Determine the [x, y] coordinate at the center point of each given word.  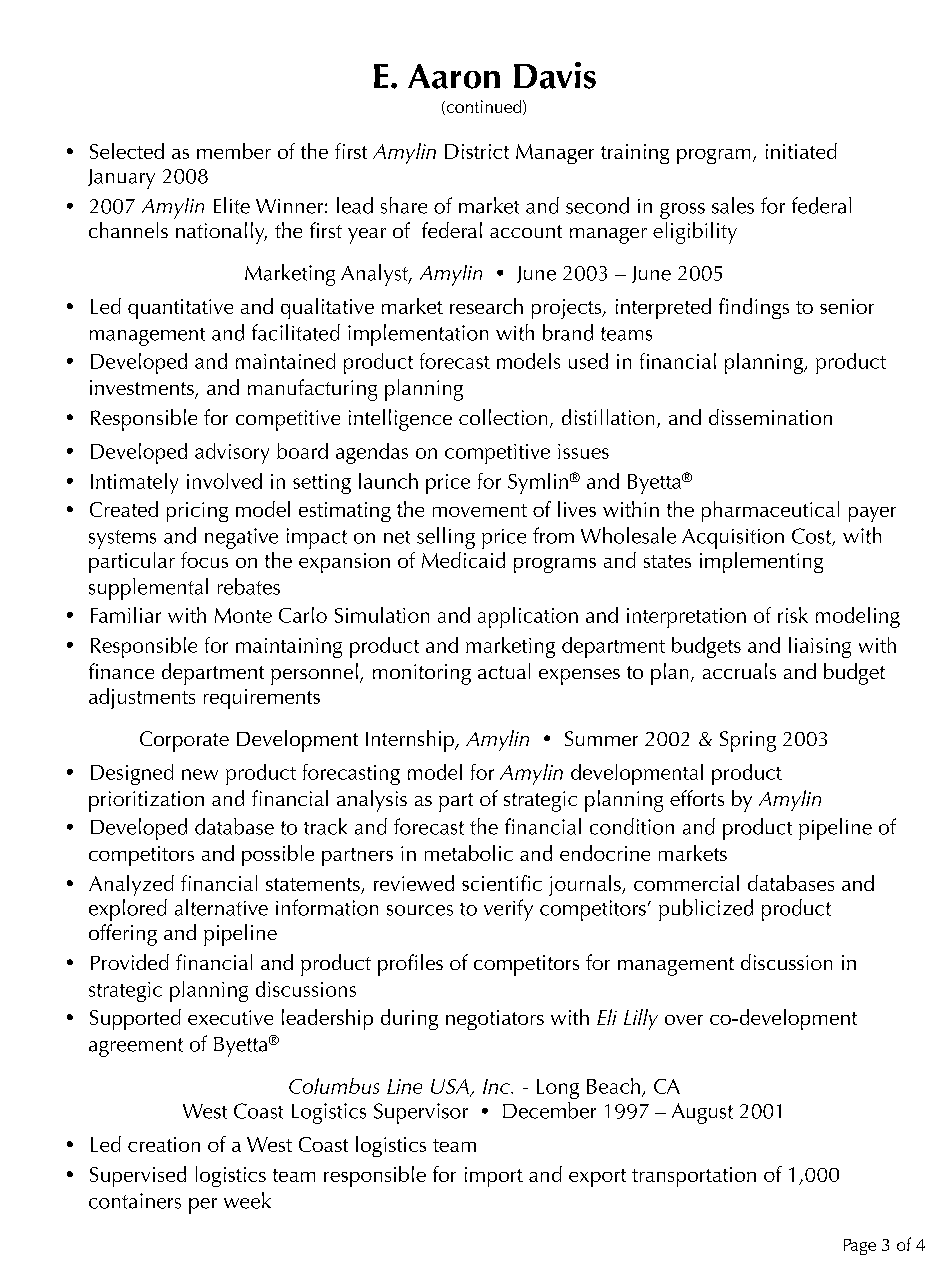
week [247, 1200]
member [234, 151]
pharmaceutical [770, 511]
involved [224, 481]
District [477, 151]
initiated [801, 151]
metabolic [469, 853]
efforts [697, 798]
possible [278, 855]
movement [480, 510]
